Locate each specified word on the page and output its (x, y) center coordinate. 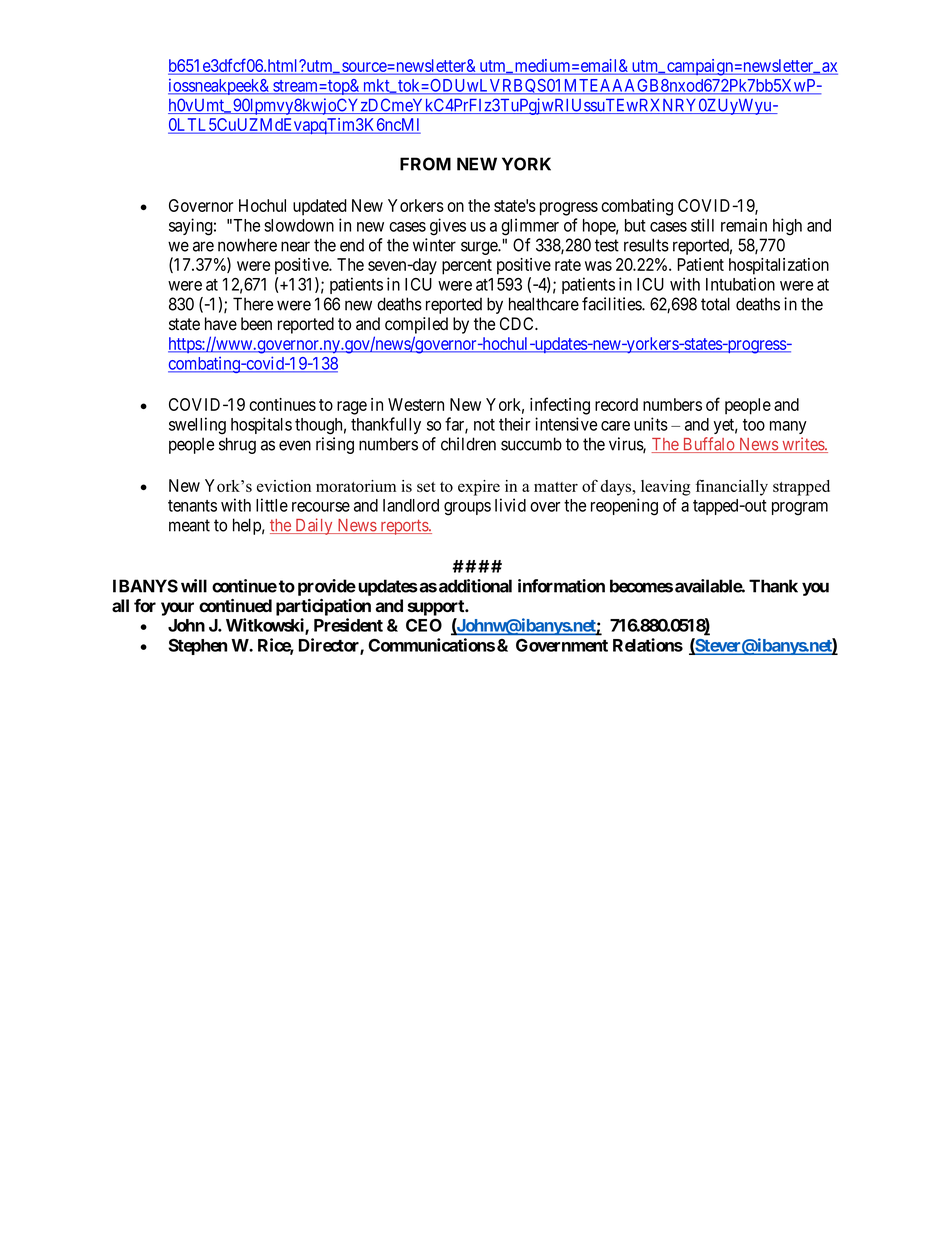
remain (744, 225)
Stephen (197, 647)
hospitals (261, 425)
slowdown (299, 225)
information (561, 586)
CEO (424, 625)
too (754, 425)
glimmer (530, 227)
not (484, 425)
